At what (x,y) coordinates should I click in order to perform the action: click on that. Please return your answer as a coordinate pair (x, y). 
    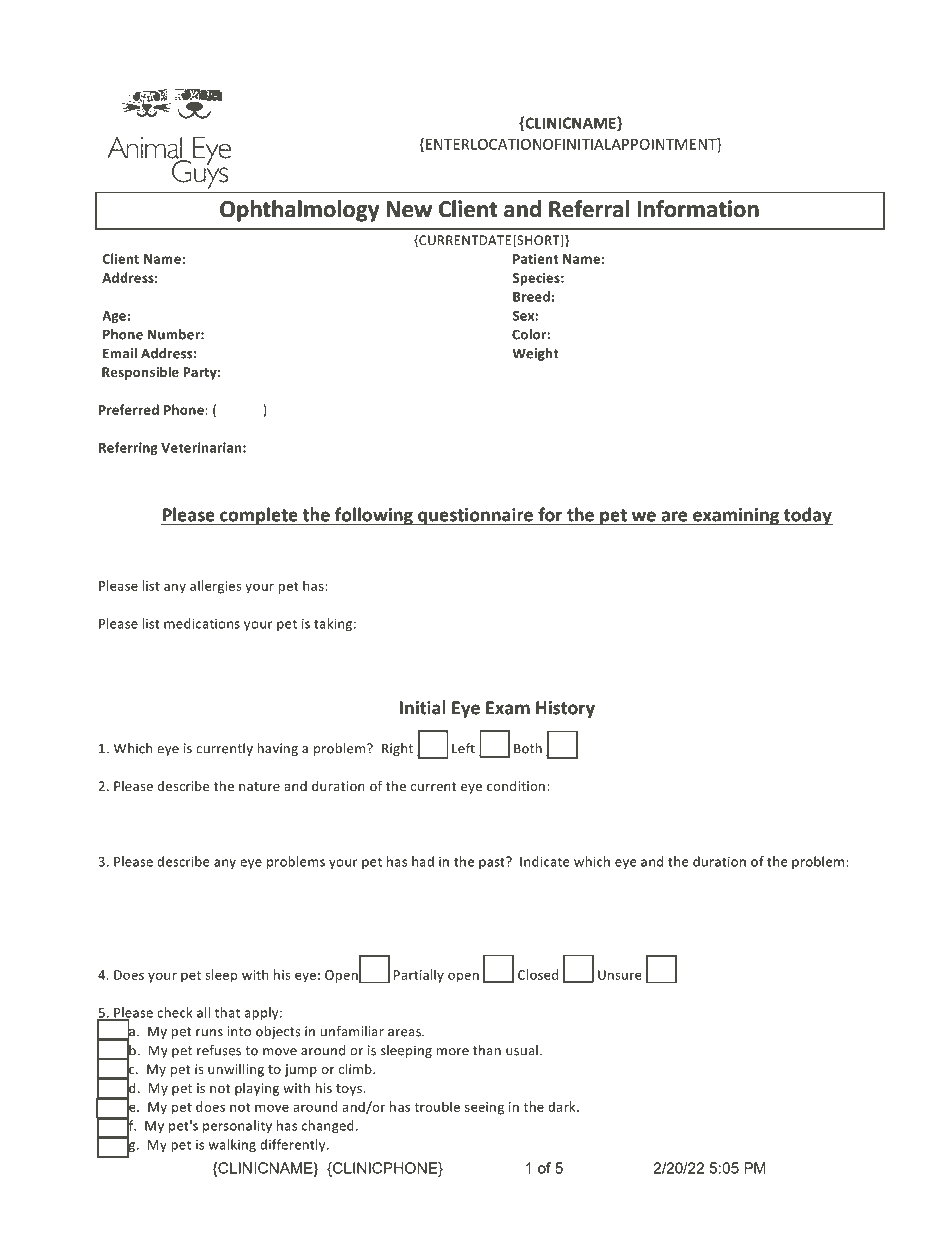
    Looking at the image, I should click on (227, 1012).
